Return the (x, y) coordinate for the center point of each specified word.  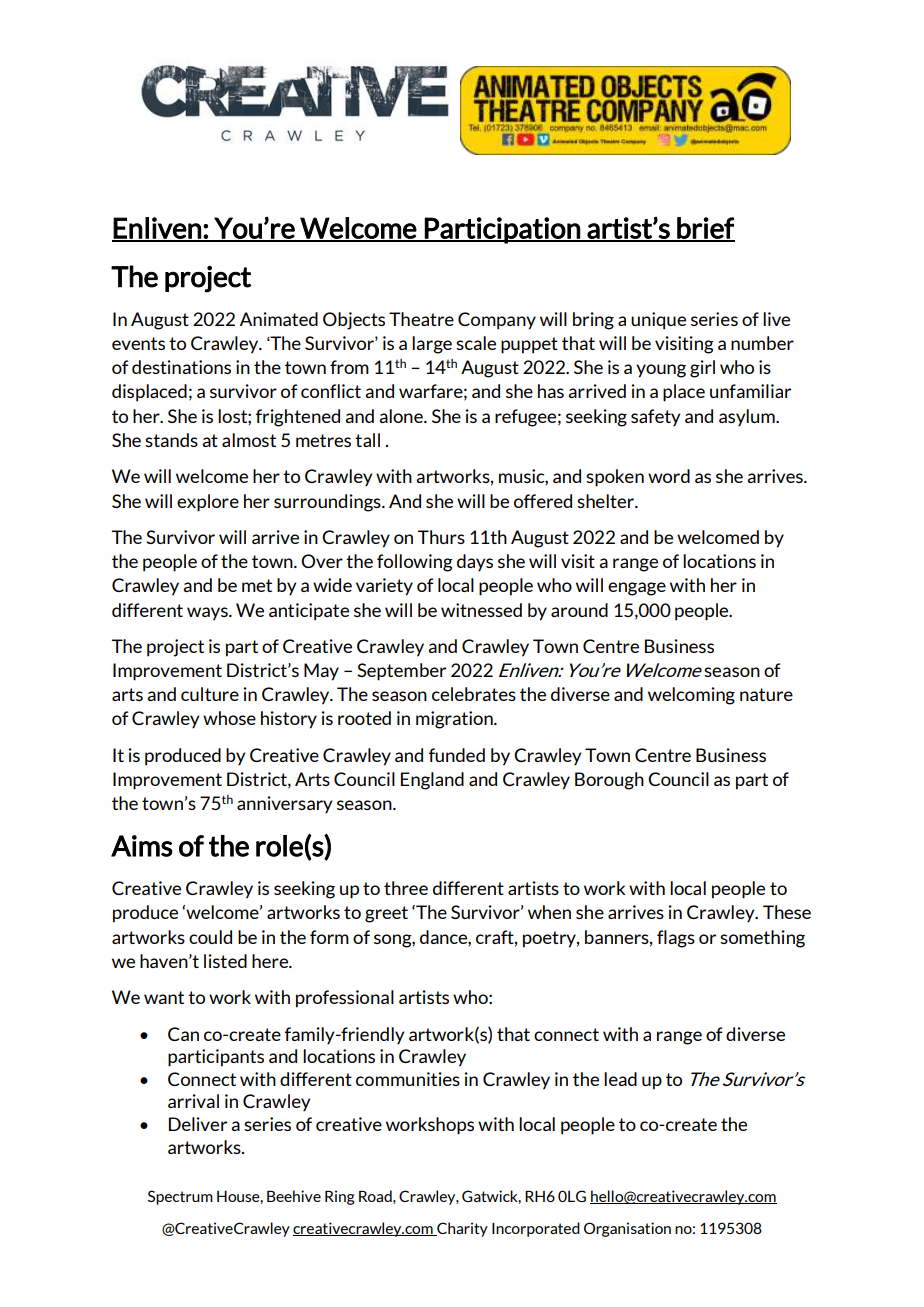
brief (705, 229)
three (406, 888)
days (475, 562)
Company (497, 321)
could (210, 937)
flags (676, 939)
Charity (461, 1229)
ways (208, 614)
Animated (279, 319)
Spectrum (180, 1197)
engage (637, 589)
